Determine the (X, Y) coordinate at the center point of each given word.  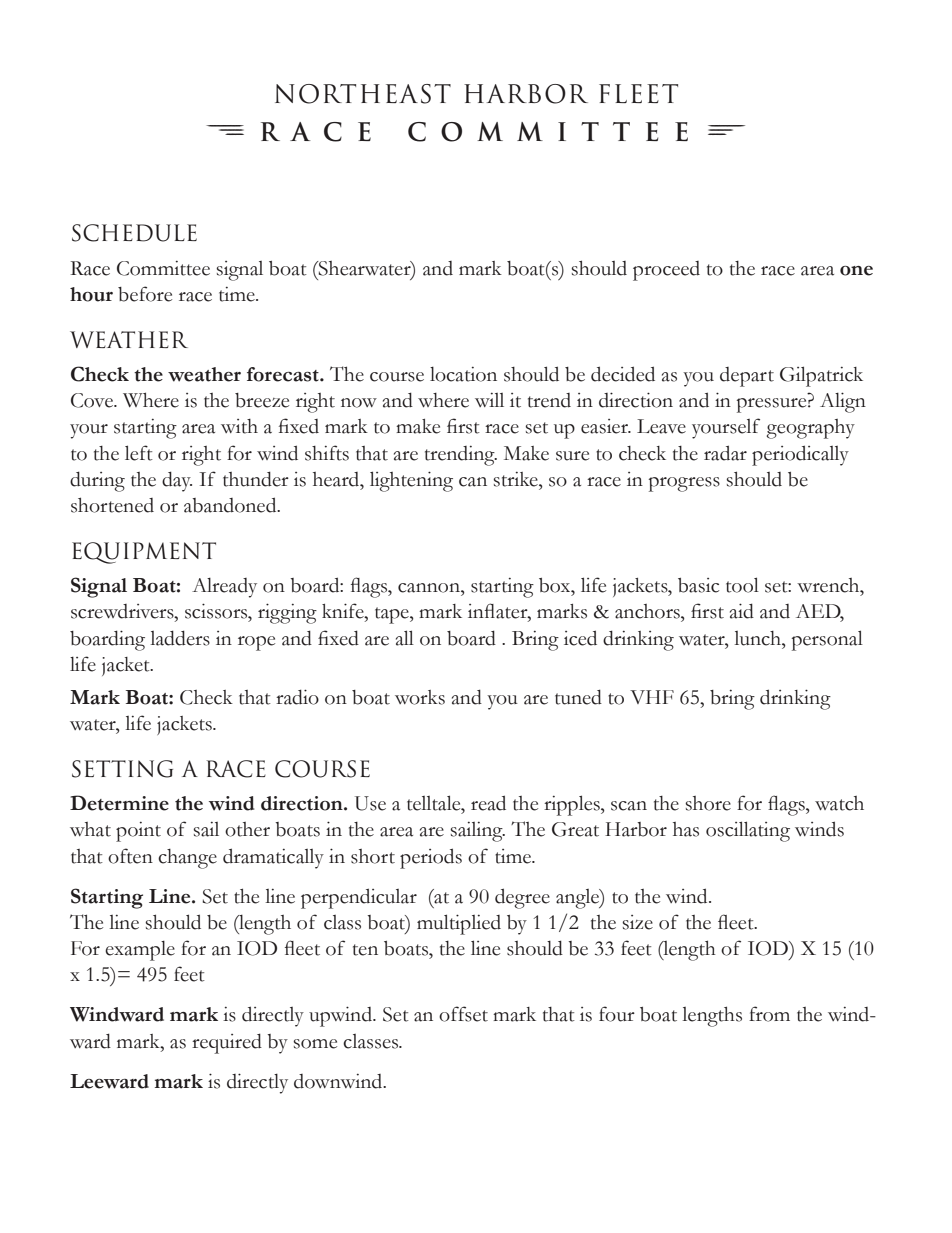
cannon (430, 588)
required (227, 1043)
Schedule (134, 233)
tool (742, 585)
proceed (666, 271)
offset (463, 1014)
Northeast (363, 94)
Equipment (144, 553)
